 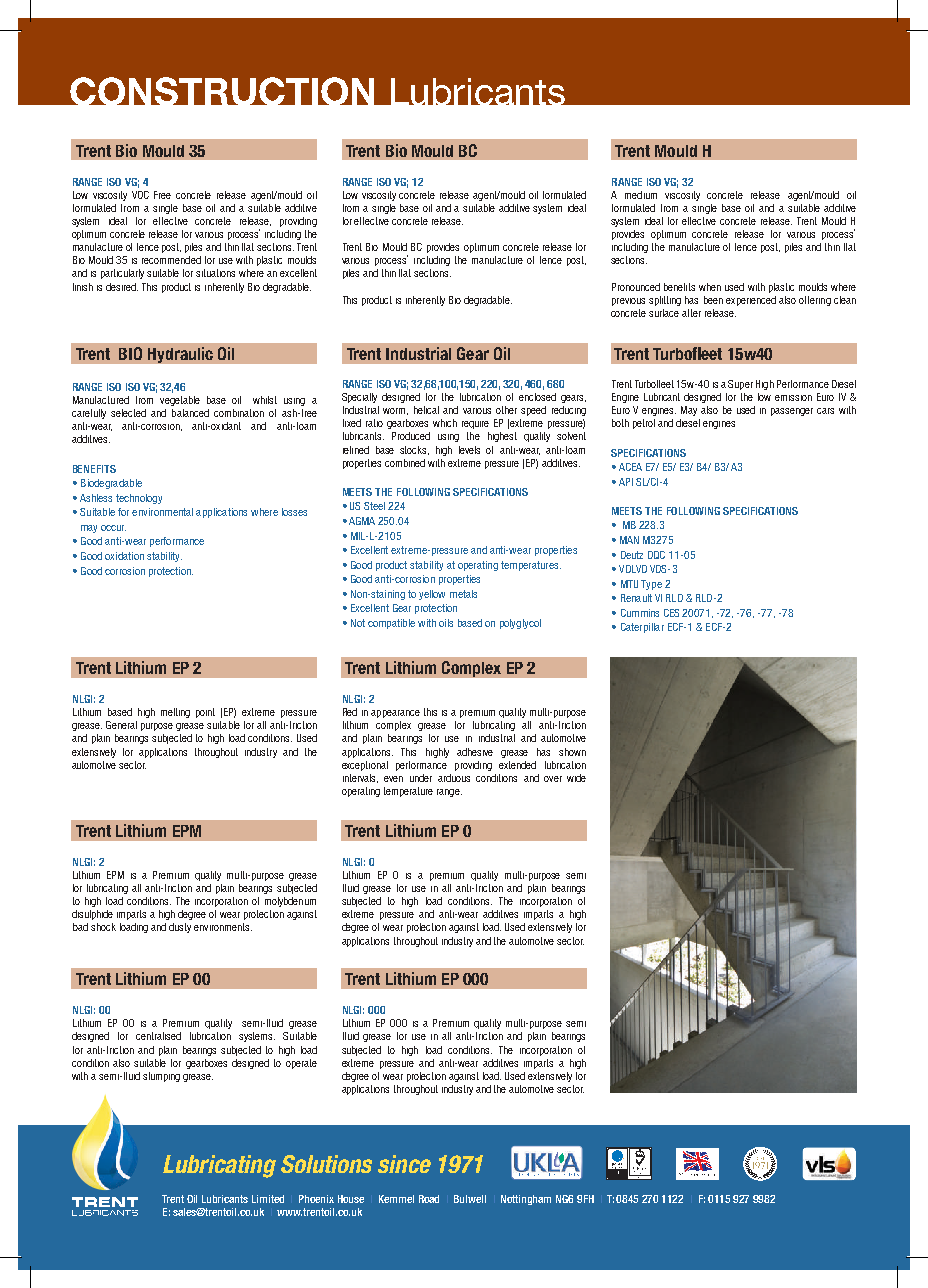 What do you see at coordinates (641, 195) in the page?
I see `medium` at bounding box center [641, 195].
